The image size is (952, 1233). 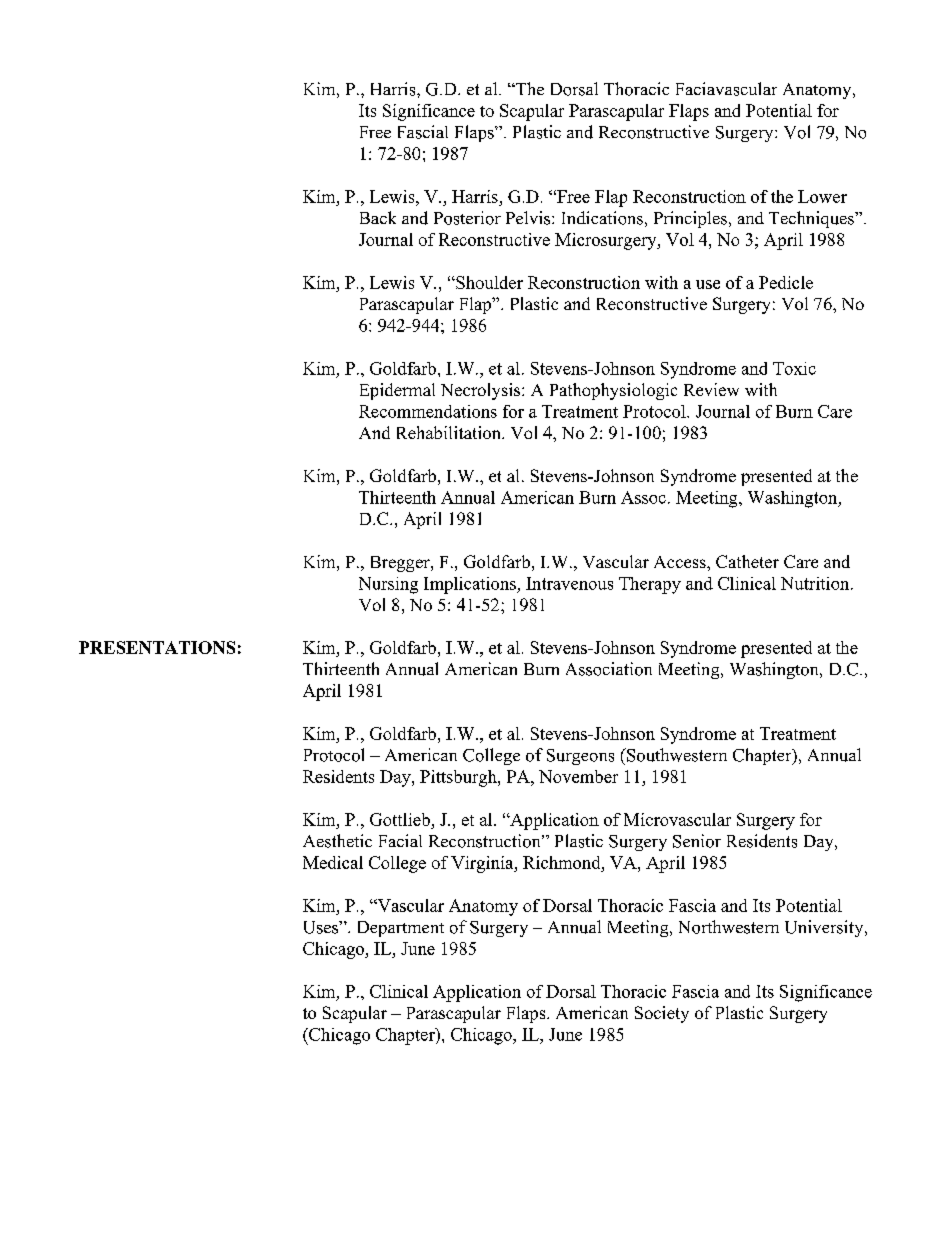 I want to click on Implications, so click(x=471, y=585).
